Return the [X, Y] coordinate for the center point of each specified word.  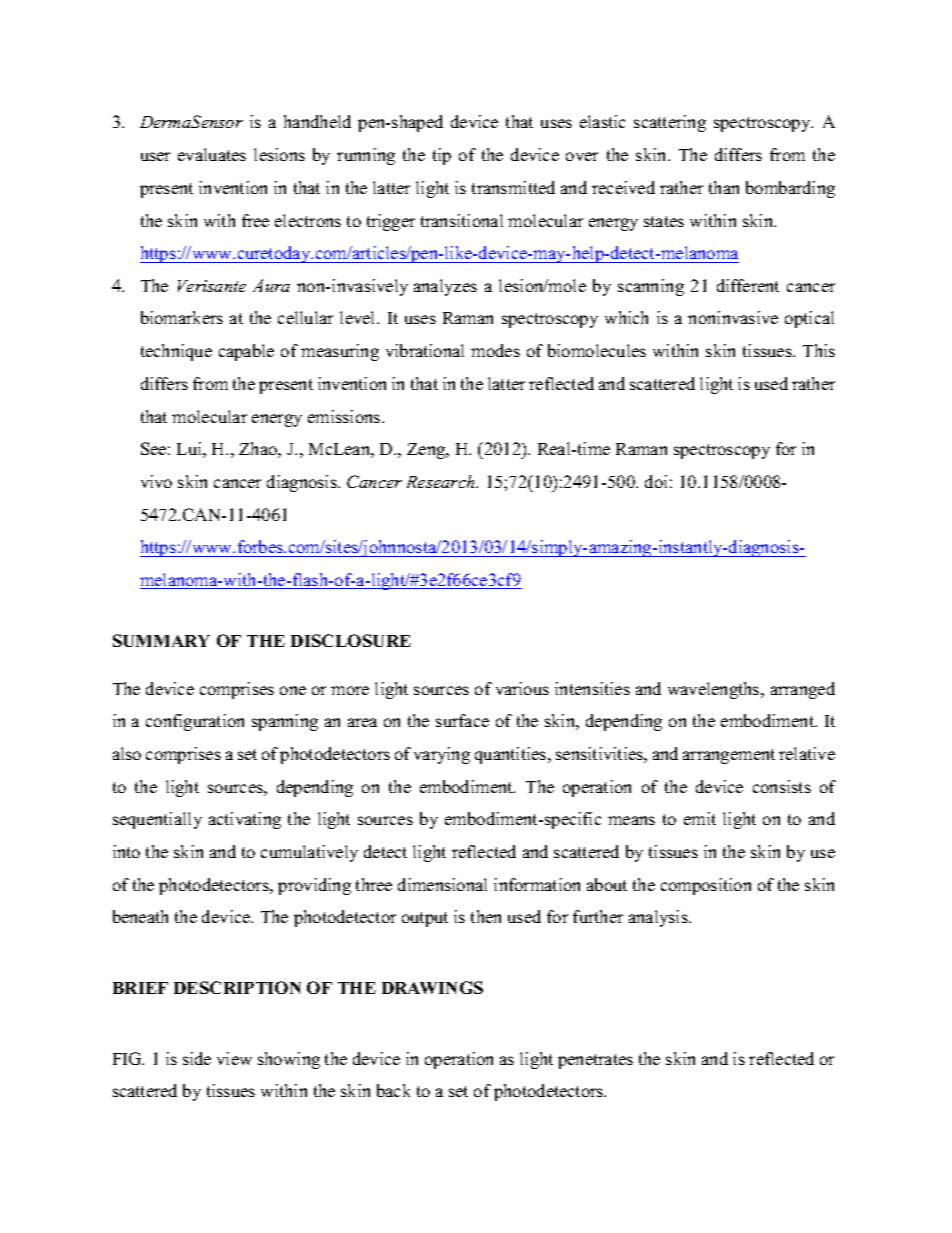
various [522, 688]
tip [442, 156]
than [724, 187]
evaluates [212, 154]
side [197, 1058]
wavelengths [715, 690]
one [293, 690]
